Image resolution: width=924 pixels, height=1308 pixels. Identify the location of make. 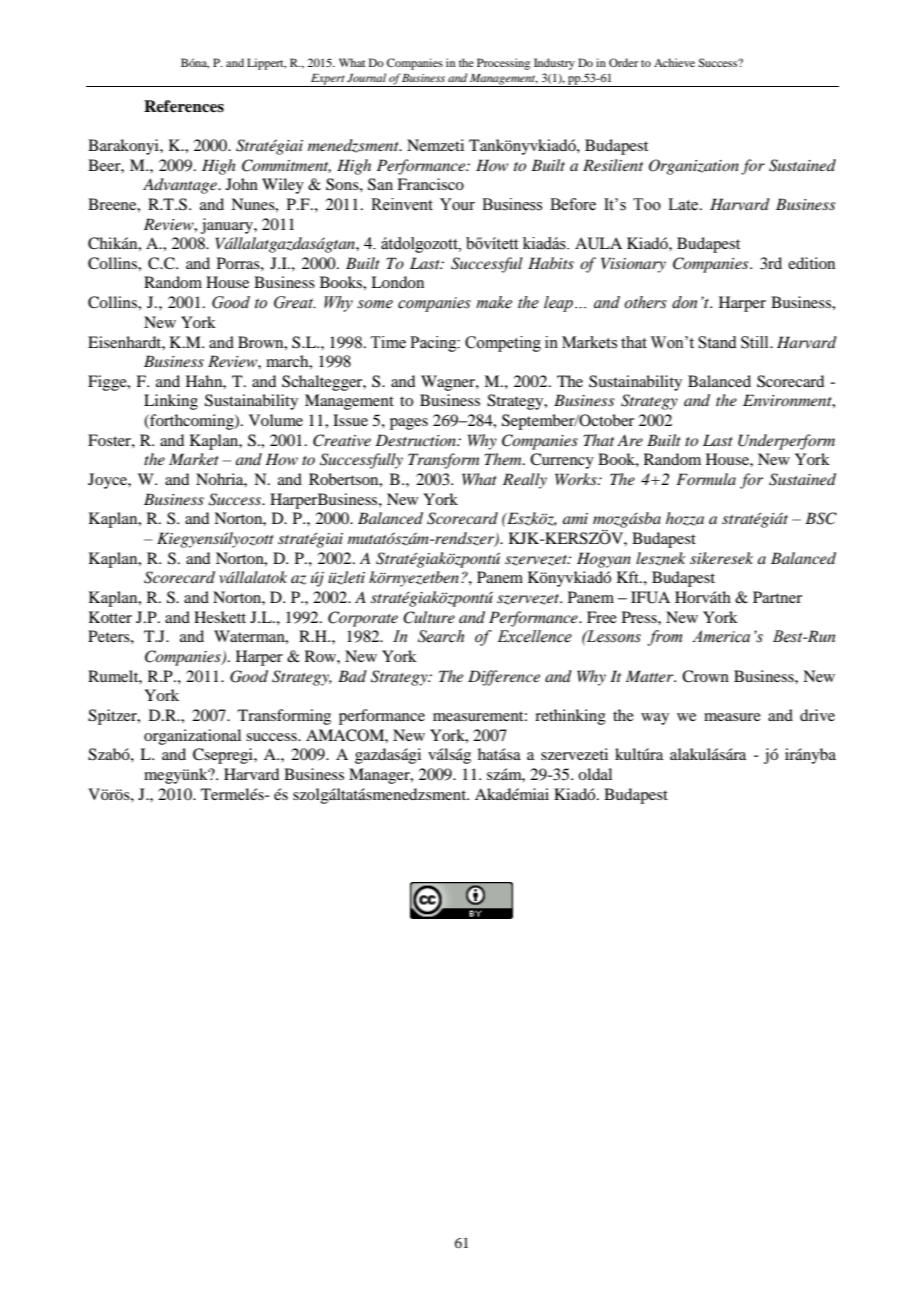
(494, 302).
